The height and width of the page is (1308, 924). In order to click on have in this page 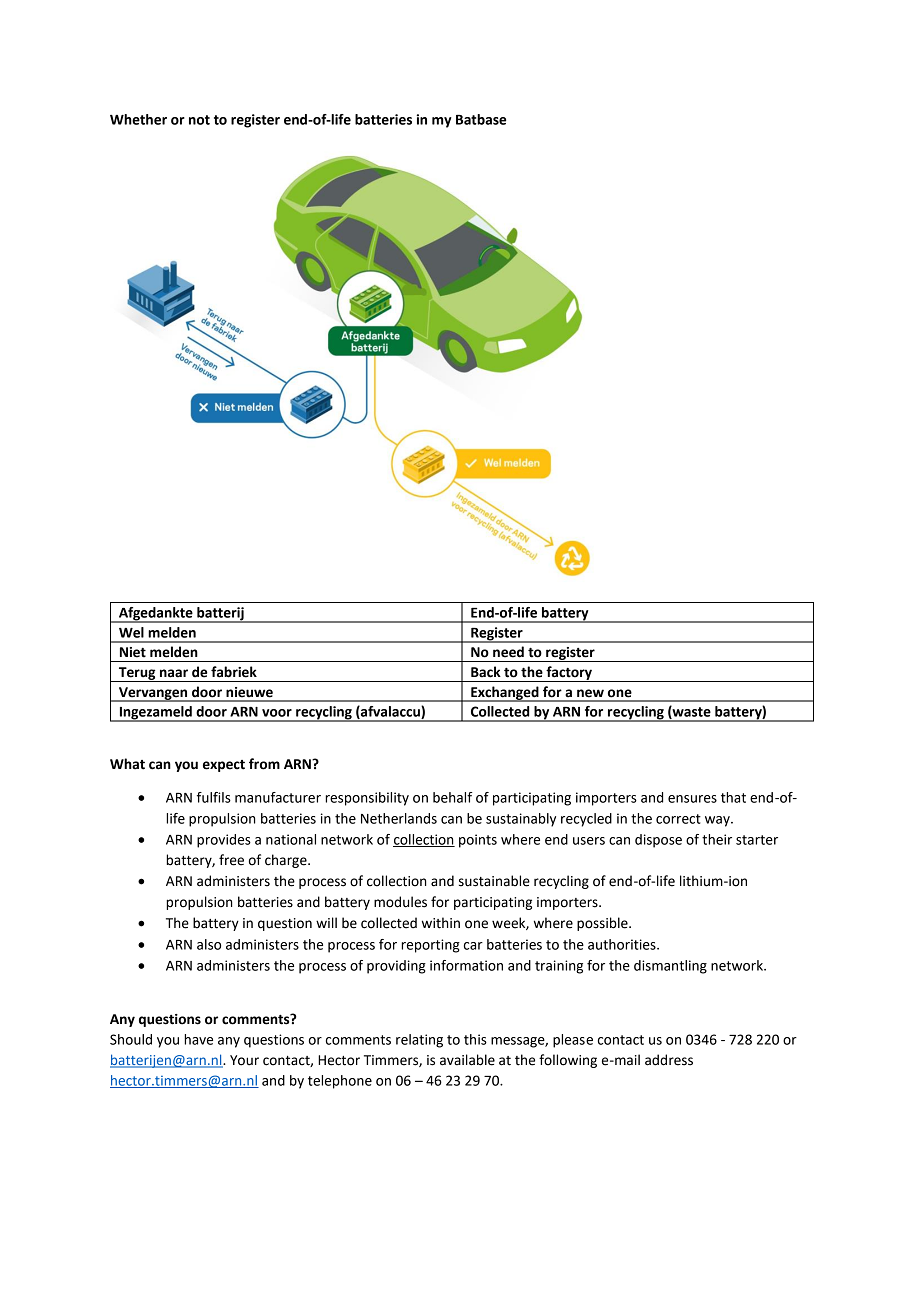, I will do `click(198, 1039)`.
